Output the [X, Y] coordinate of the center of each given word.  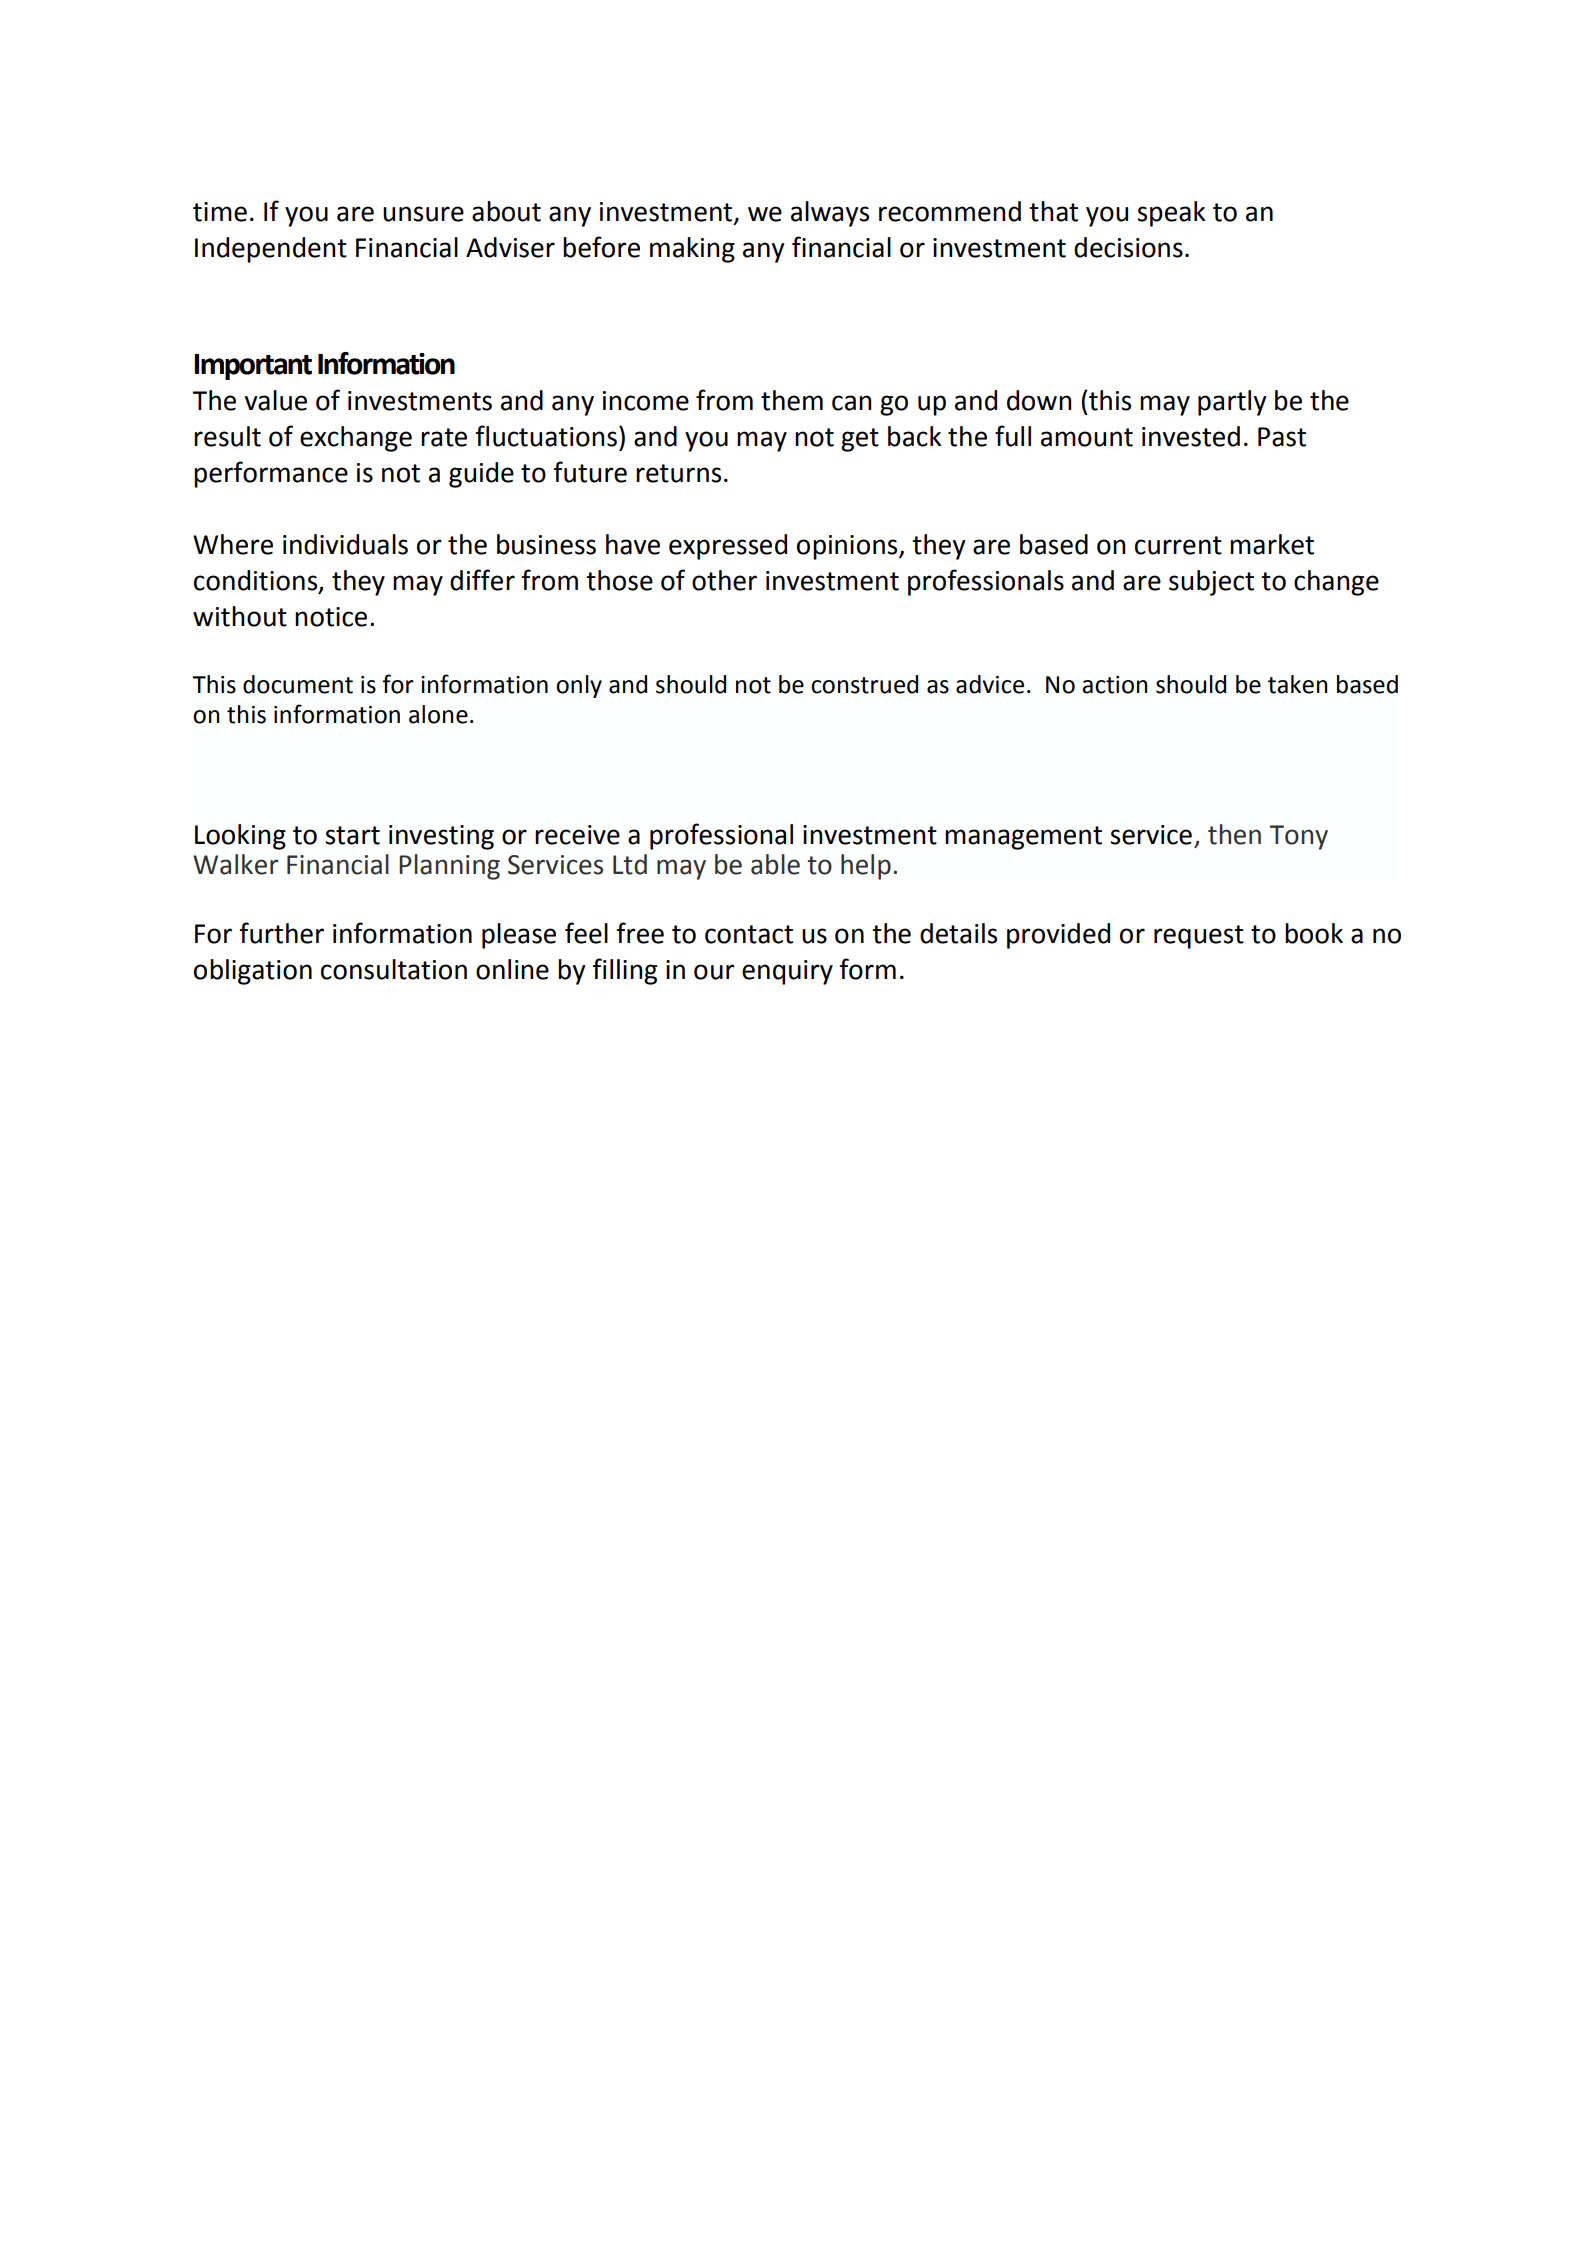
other [724, 580]
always [830, 214]
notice [331, 617]
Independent [271, 250]
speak [1171, 214]
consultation [394, 969]
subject [1211, 583]
